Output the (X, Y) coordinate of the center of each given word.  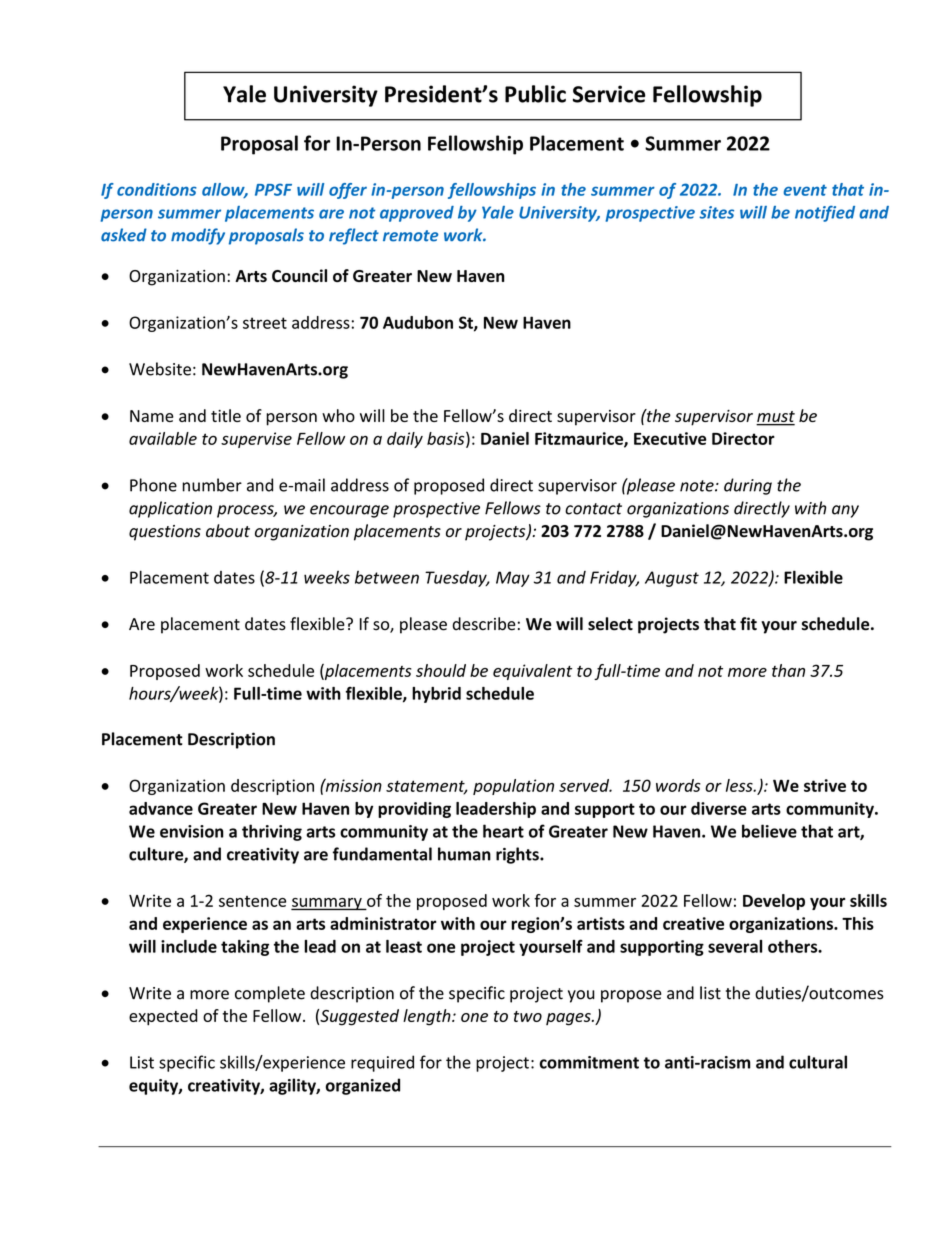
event (805, 190)
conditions (157, 189)
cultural (818, 1062)
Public (535, 94)
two (528, 1016)
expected (163, 1017)
